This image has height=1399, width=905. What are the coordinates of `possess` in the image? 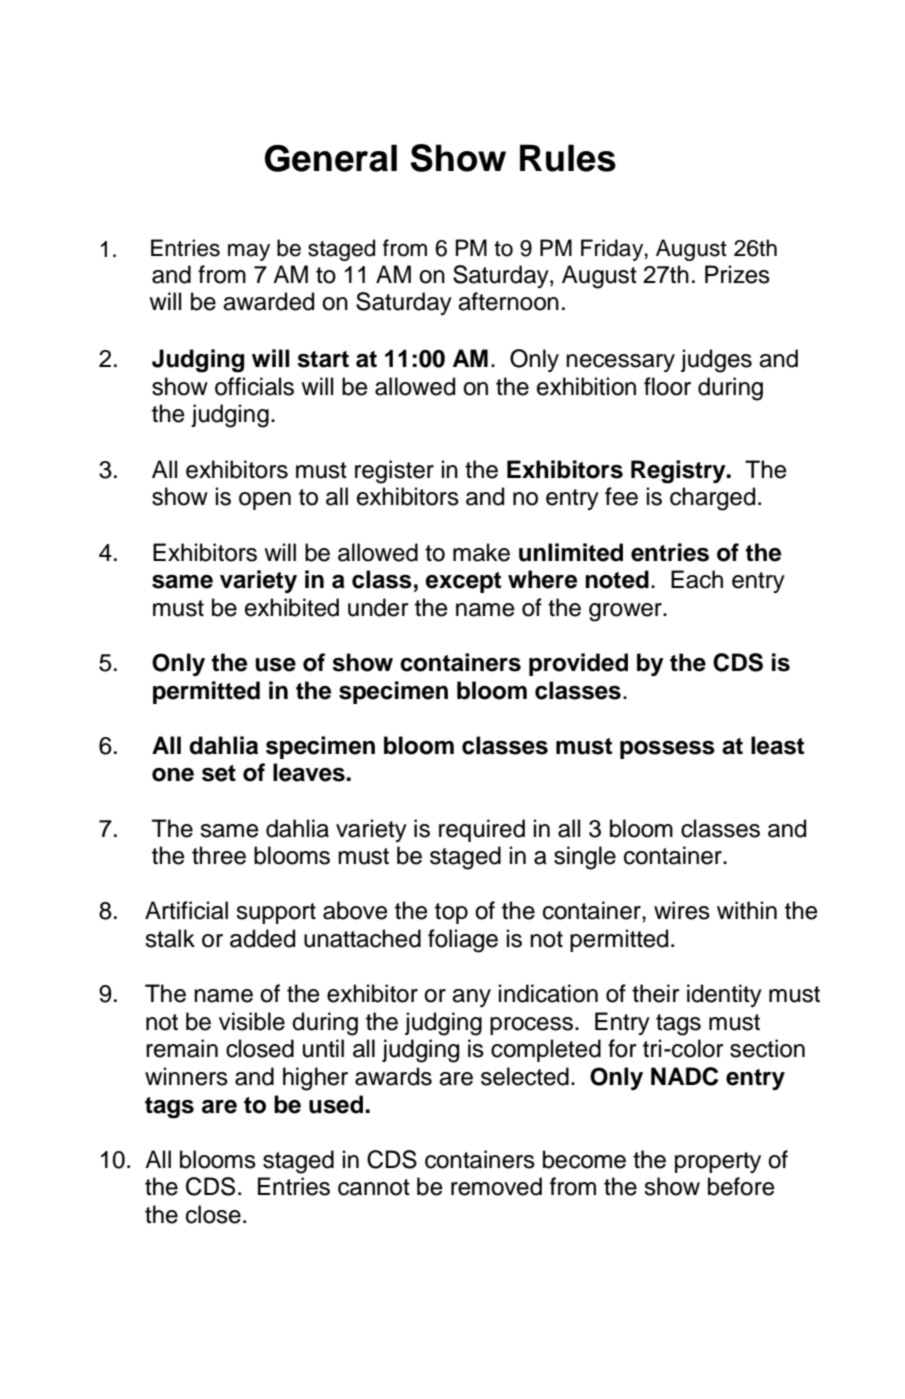 It's located at (667, 750).
